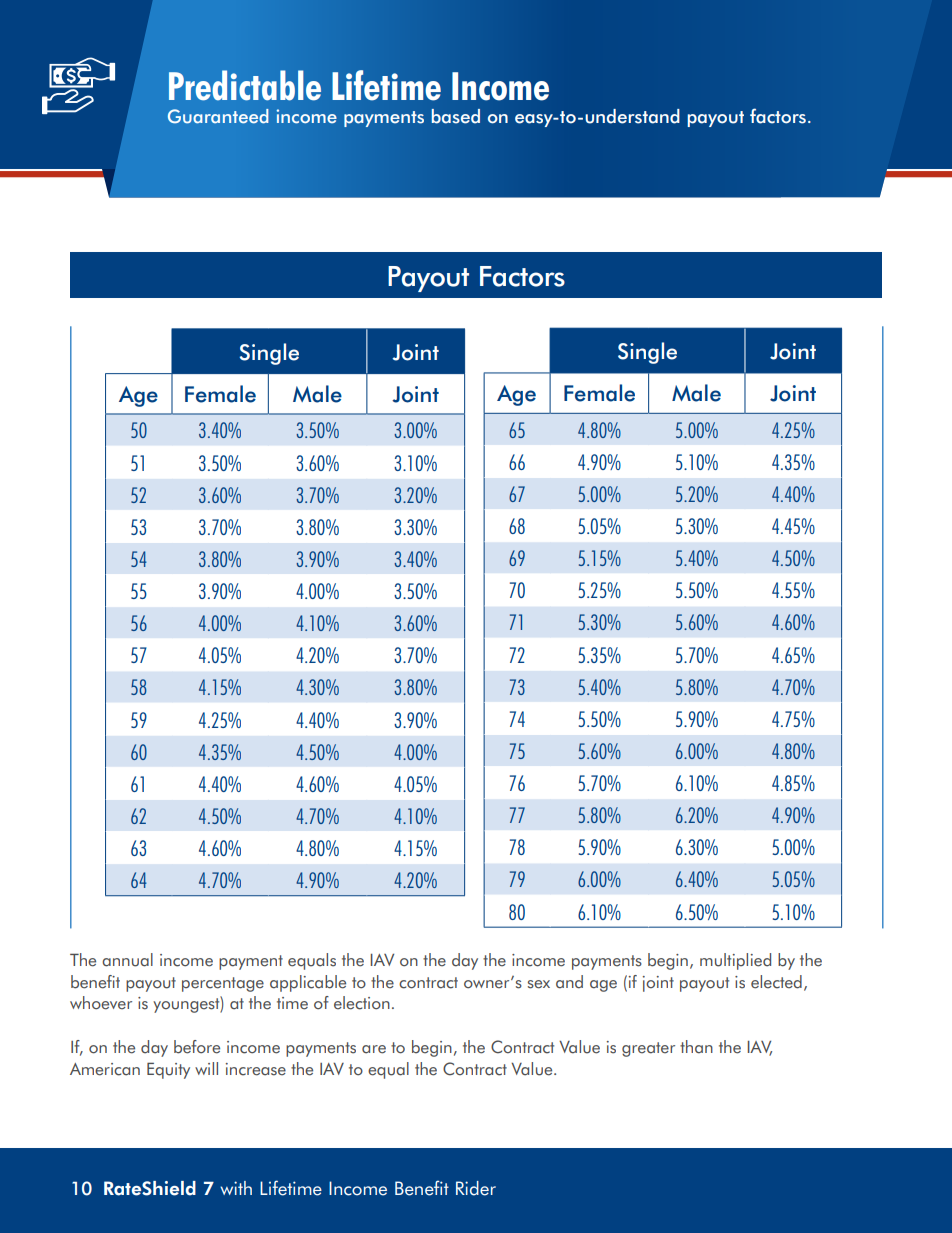 This screenshot has width=952, height=1233. I want to click on multiplied, so click(735, 961).
